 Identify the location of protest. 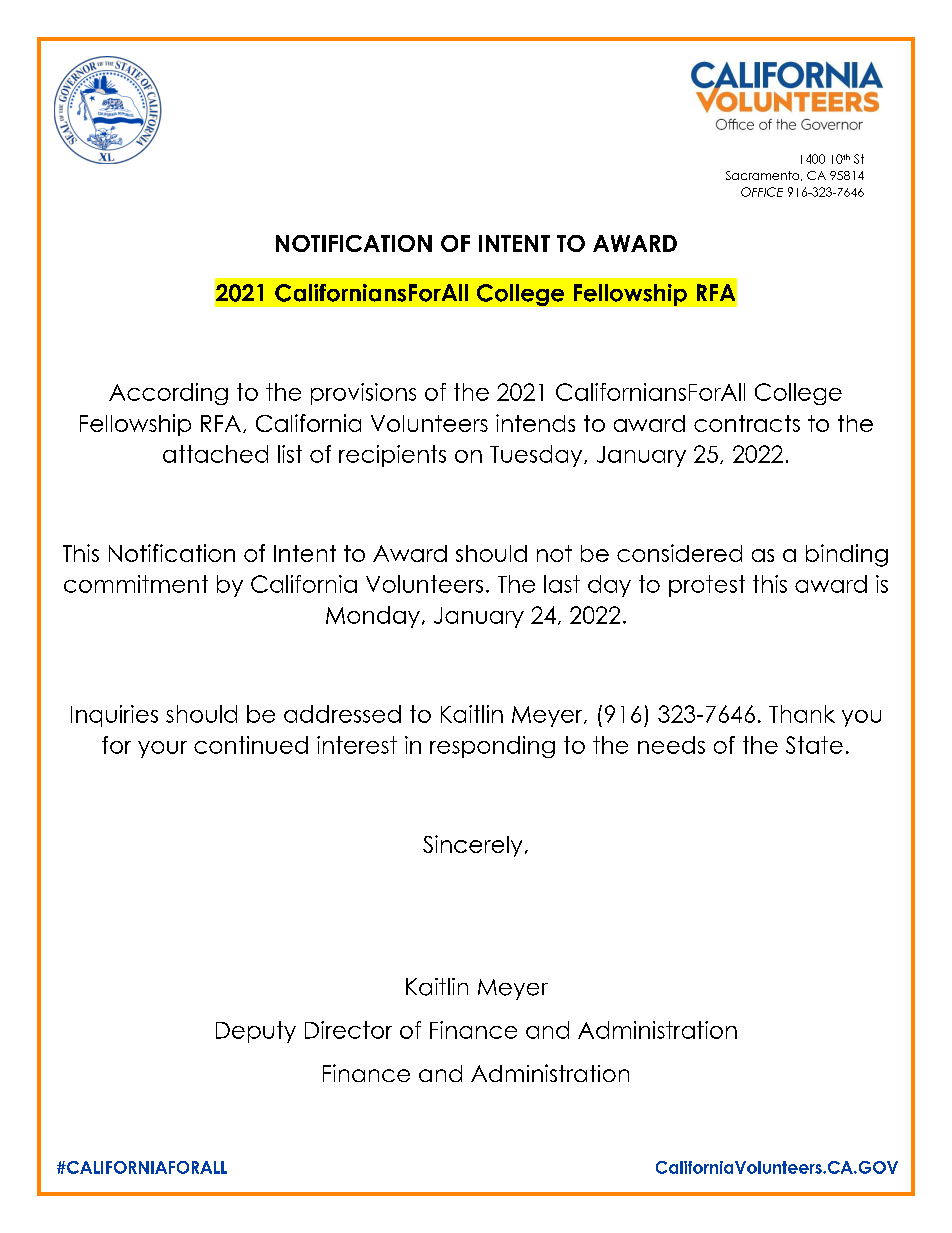
(707, 586).
